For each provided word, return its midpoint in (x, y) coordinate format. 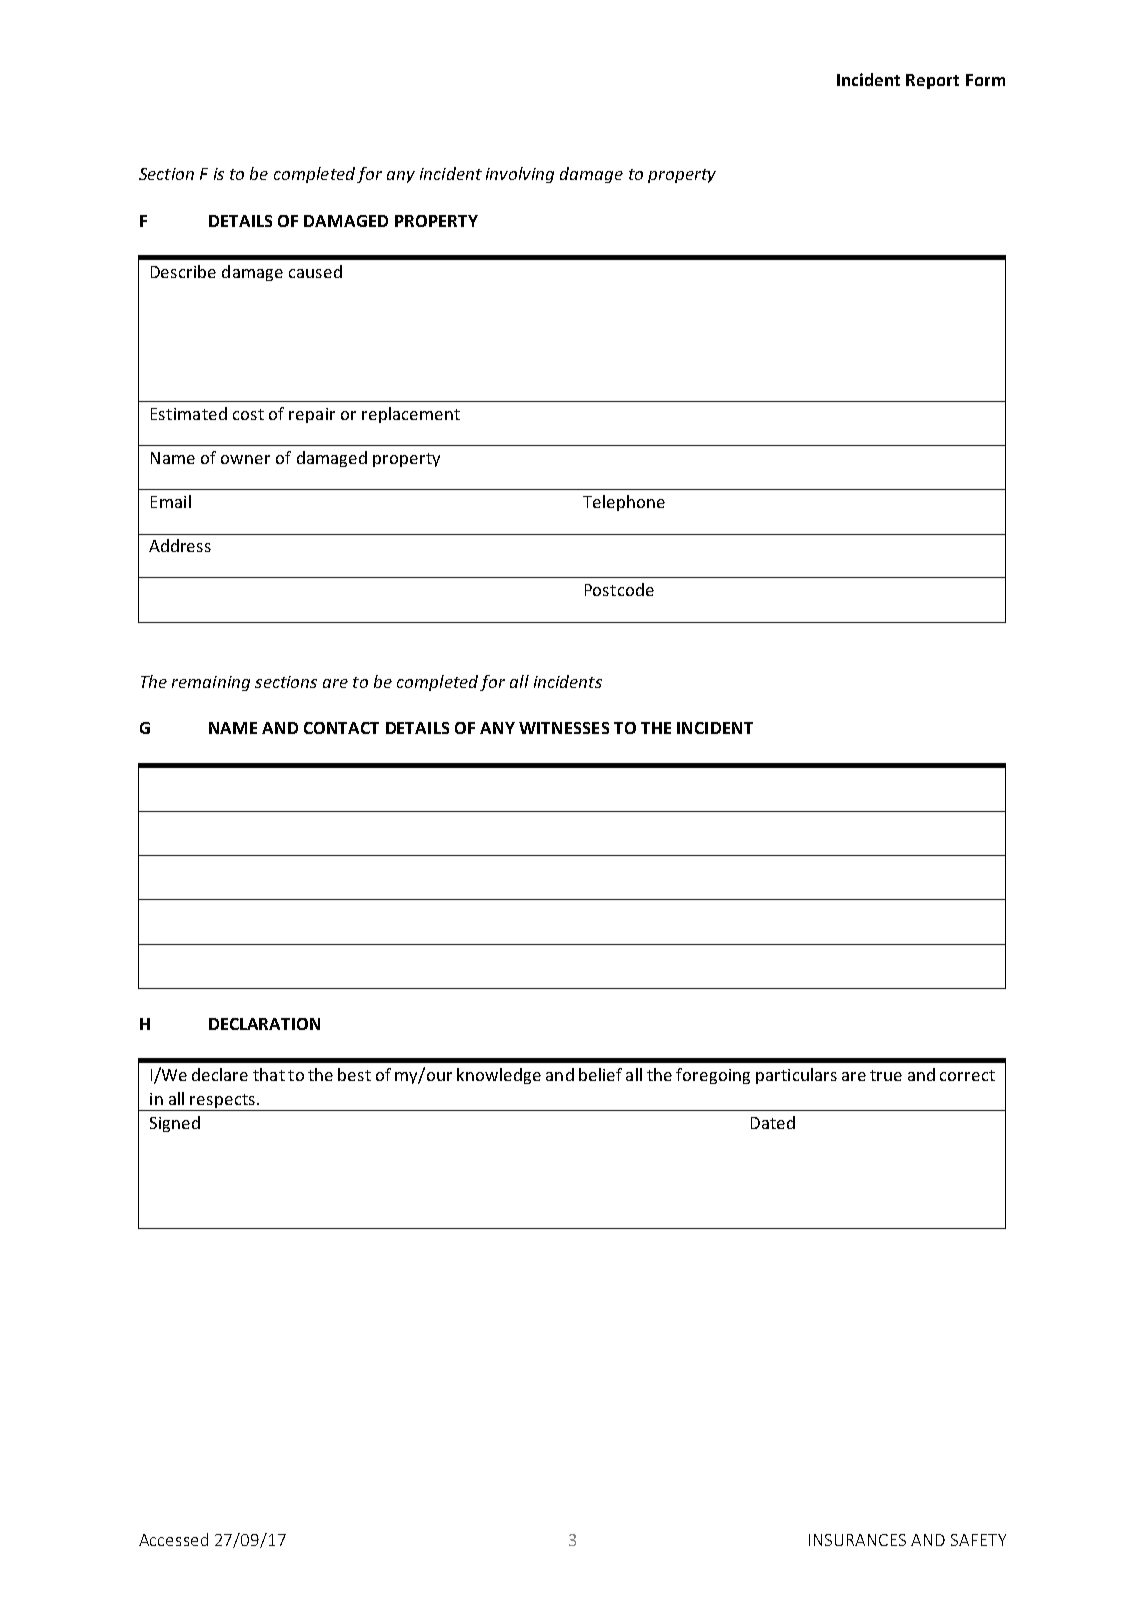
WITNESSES (564, 728)
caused (315, 271)
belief (600, 1074)
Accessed (173, 1539)
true (886, 1075)
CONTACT (341, 728)
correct (967, 1075)
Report (932, 81)
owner (245, 459)
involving (520, 175)
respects (223, 1102)
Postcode (619, 589)
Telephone (624, 503)
